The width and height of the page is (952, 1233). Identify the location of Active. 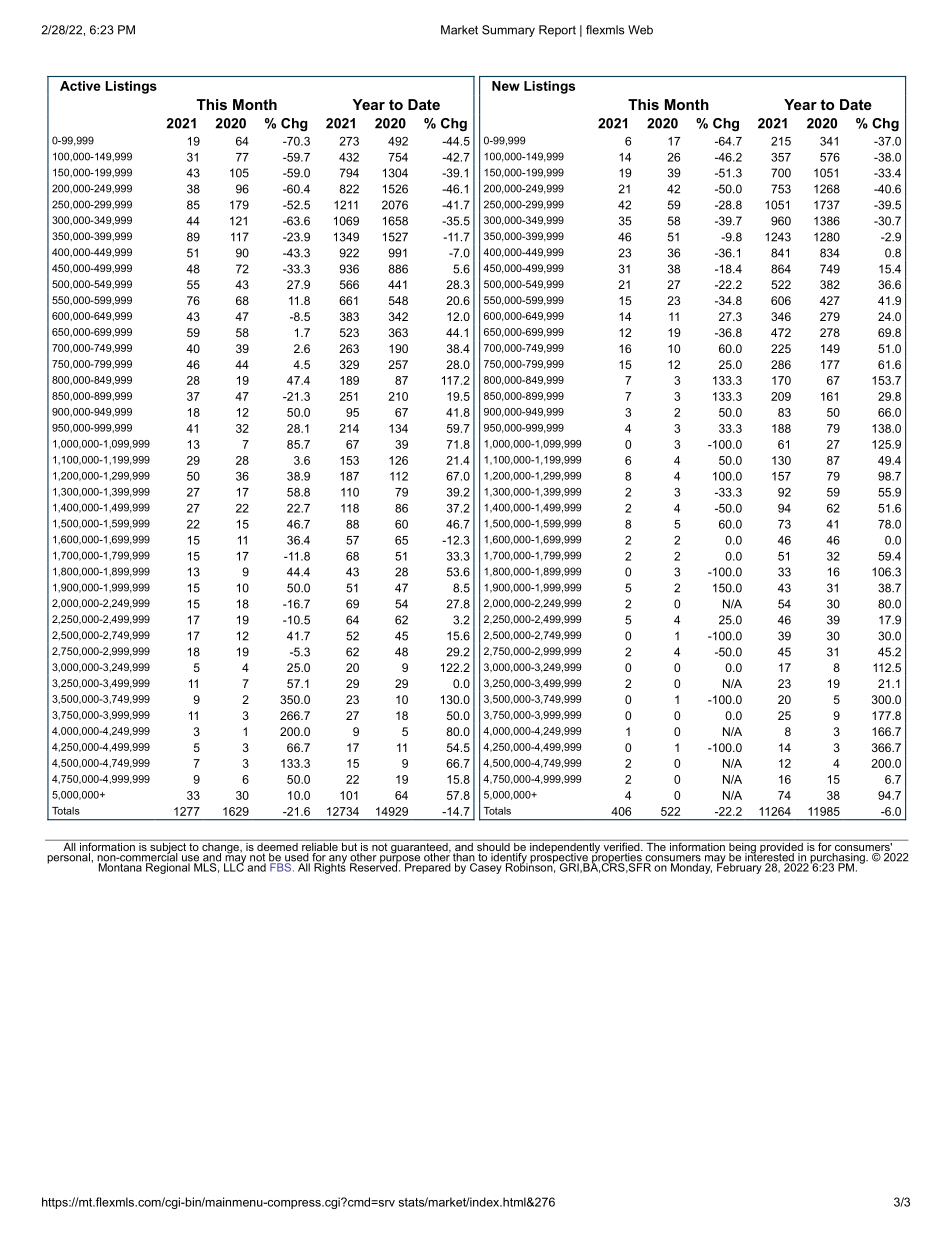
(80, 86).
